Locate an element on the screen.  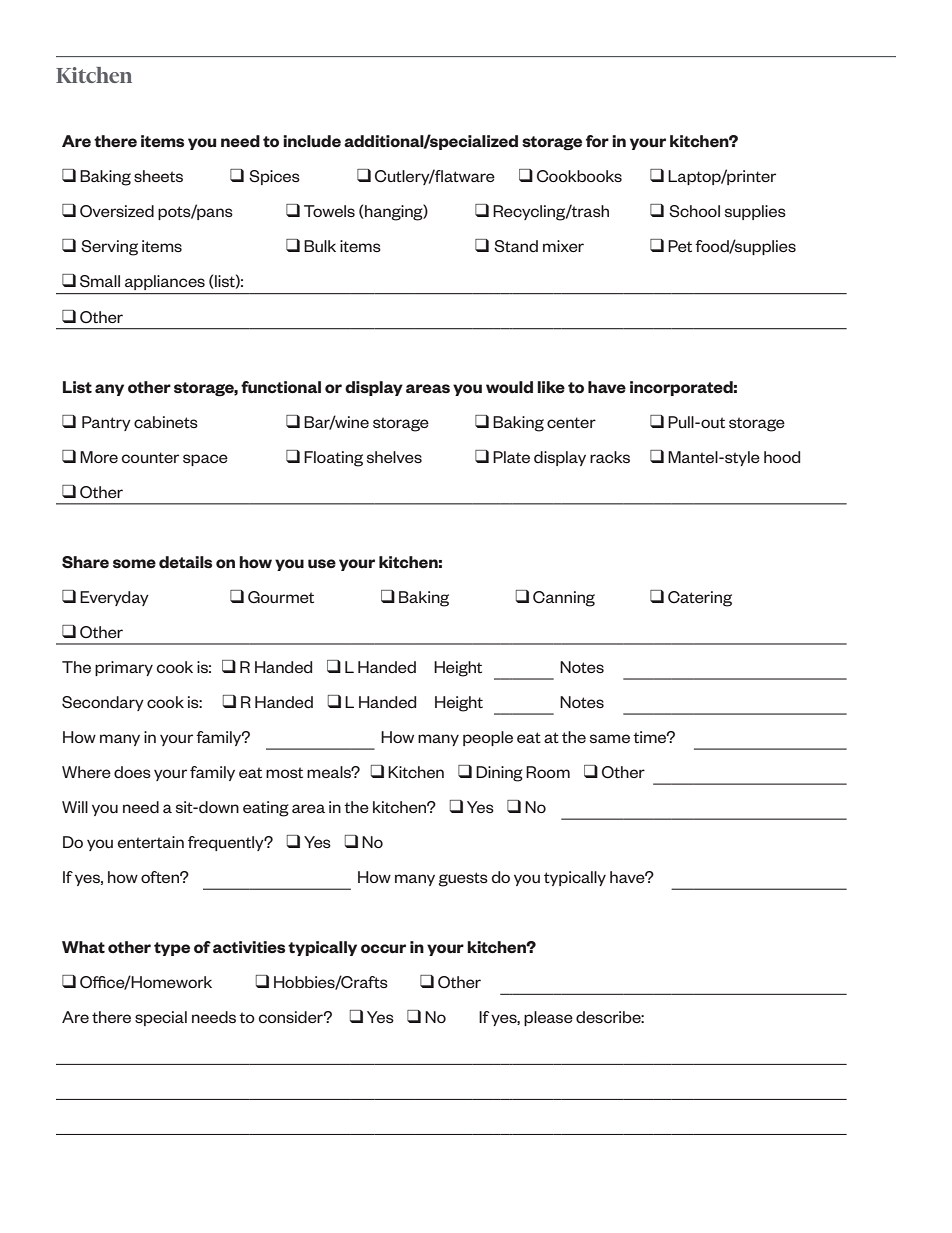
Towels is located at coordinates (329, 211).
